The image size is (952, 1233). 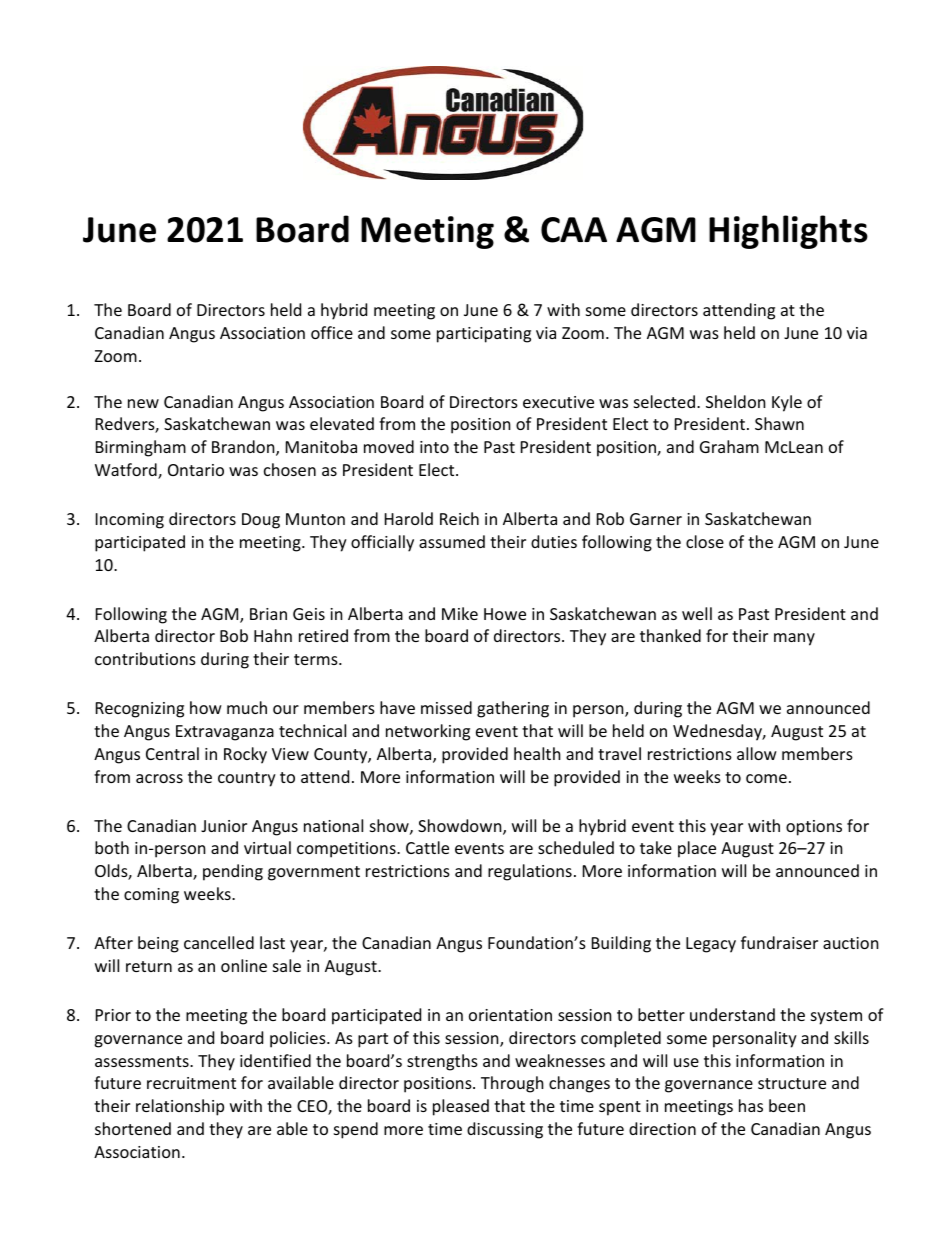 What do you see at coordinates (261, 521) in the image?
I see `Doug` at bounding box center [261, 521].
